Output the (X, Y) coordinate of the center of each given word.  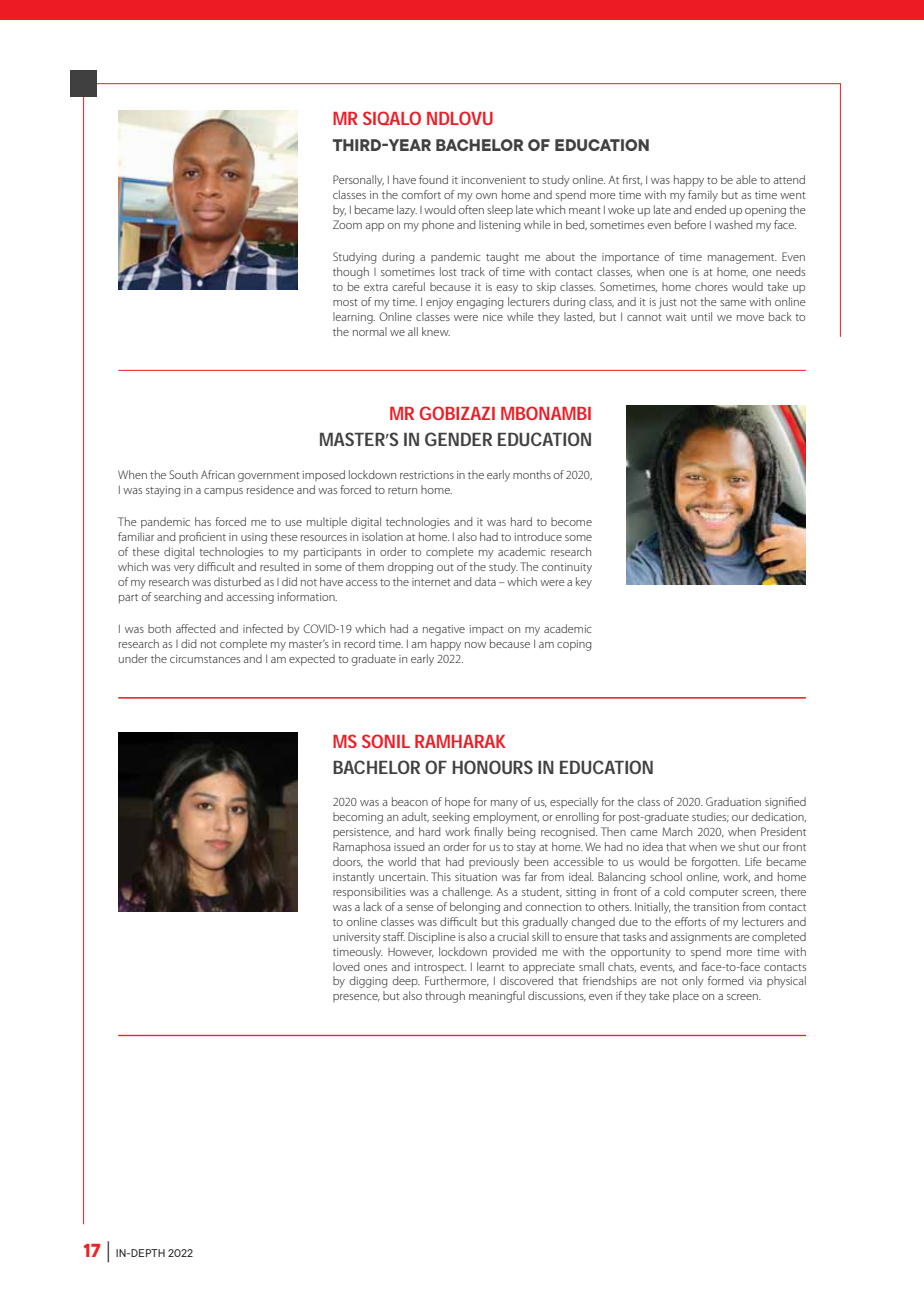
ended (710, 209)
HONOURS (492, 767)
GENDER (458, 439)
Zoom (347, 224)
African (218, 474)
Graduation (733, 801)
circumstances (205, 659)
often (471, 209)
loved (346, 966)
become (571, 521)
